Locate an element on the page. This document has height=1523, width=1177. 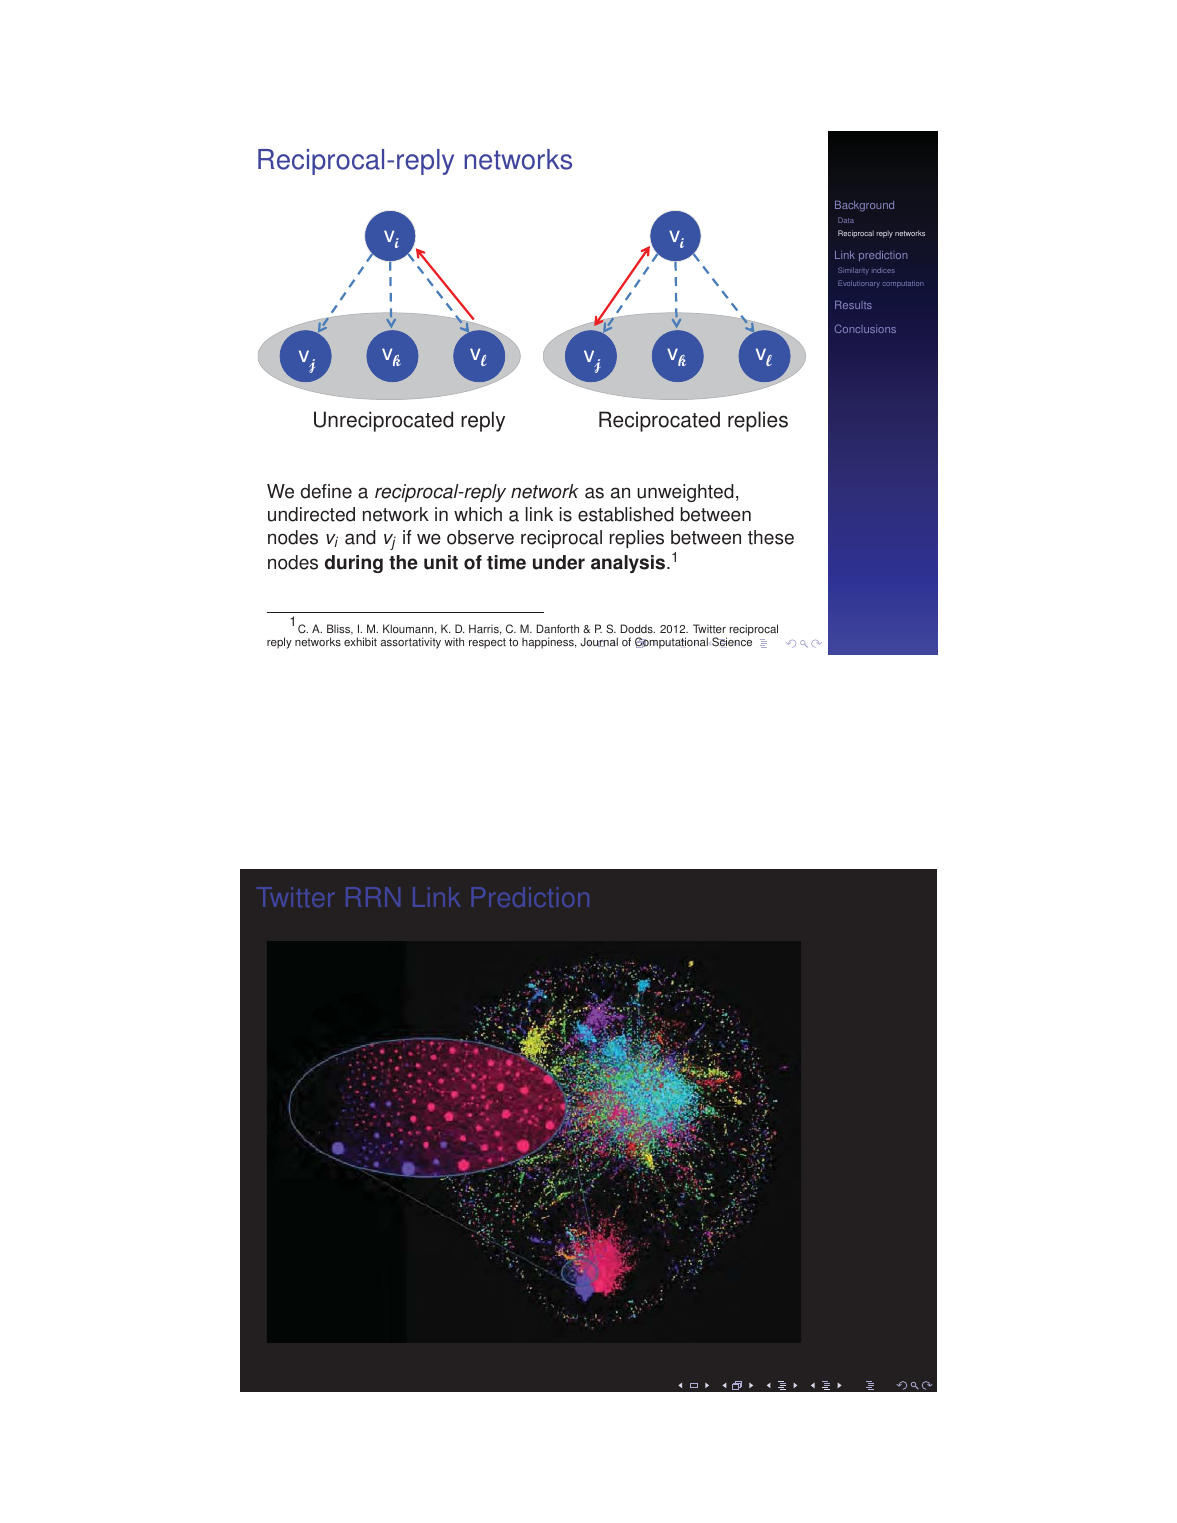
Science is located at coordinates (732, 642).
